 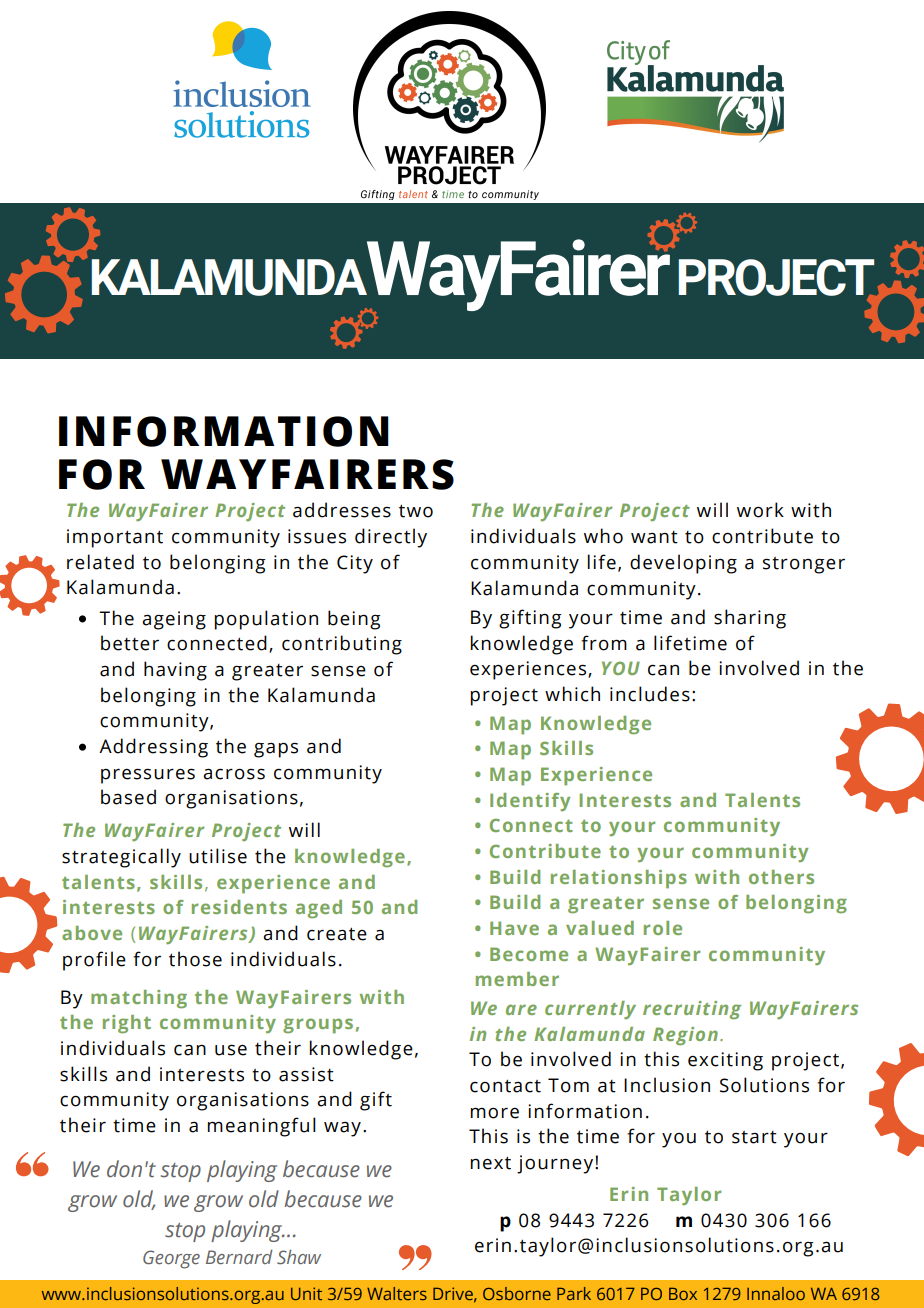 What do you see at coordinates (171, 1259) in the screenshot?
I see `George` at bounding box center [171, 1259].
